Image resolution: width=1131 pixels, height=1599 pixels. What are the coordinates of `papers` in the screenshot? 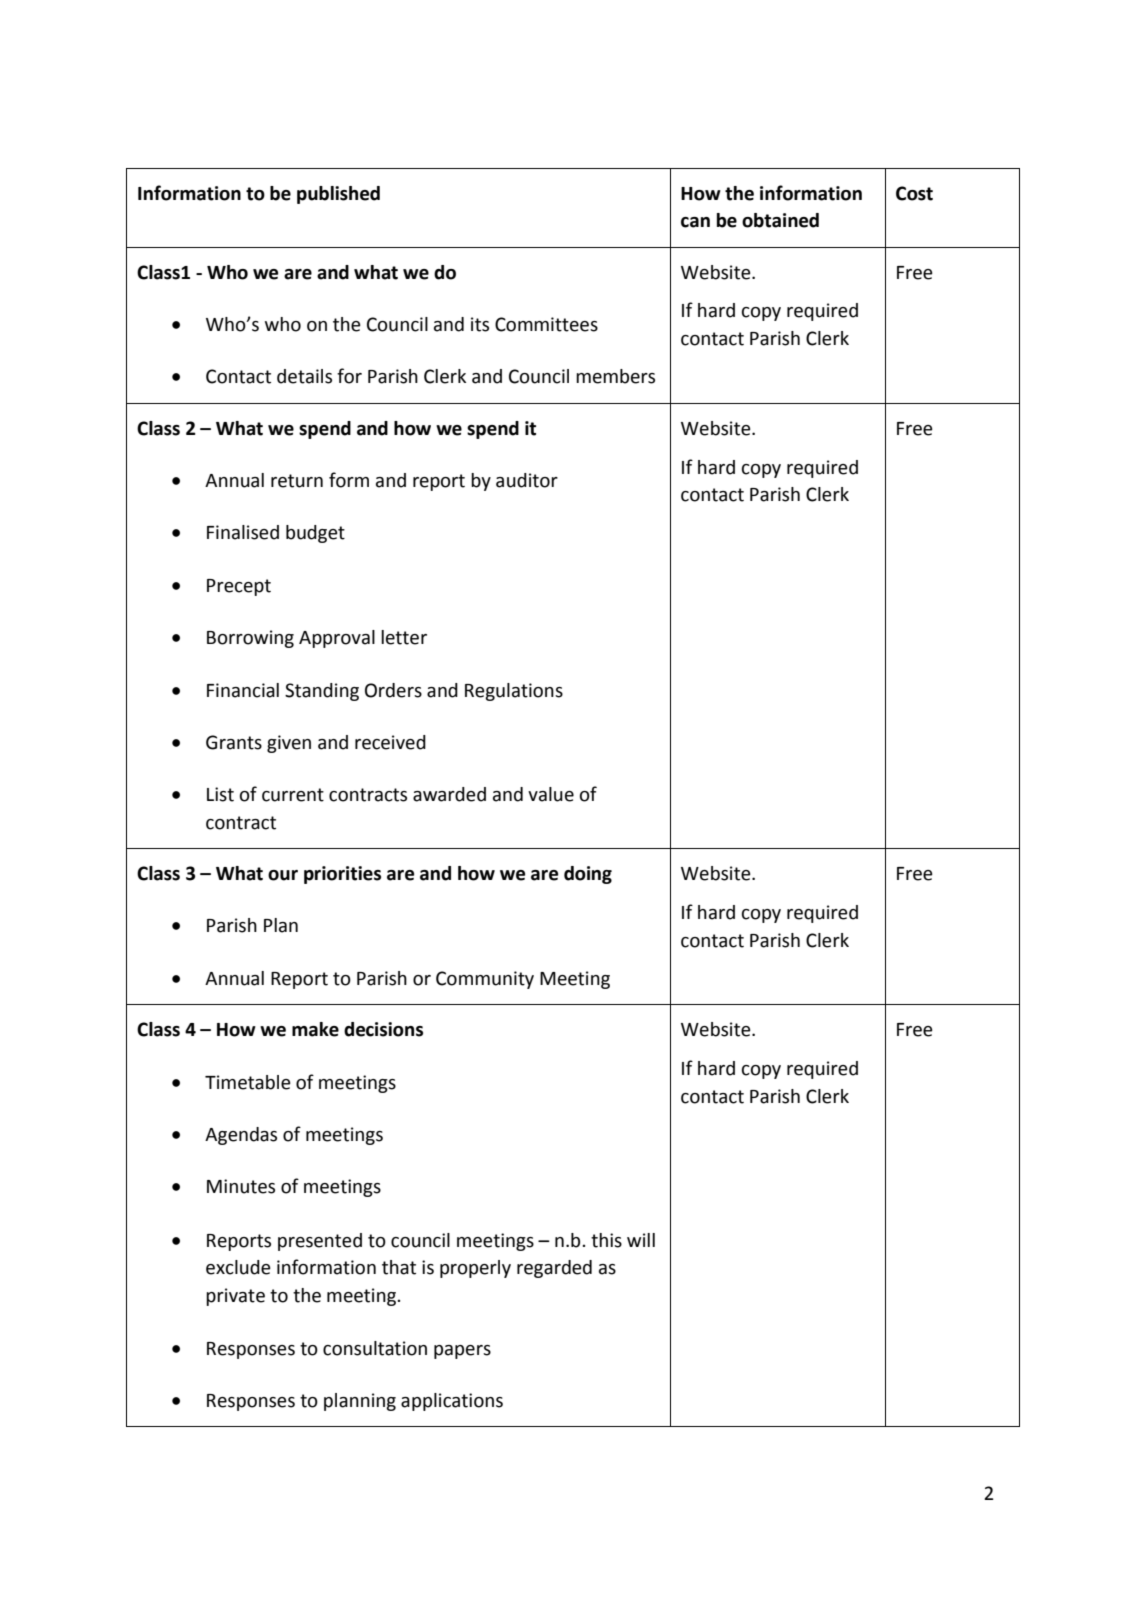 It's located at (462, 1352).
